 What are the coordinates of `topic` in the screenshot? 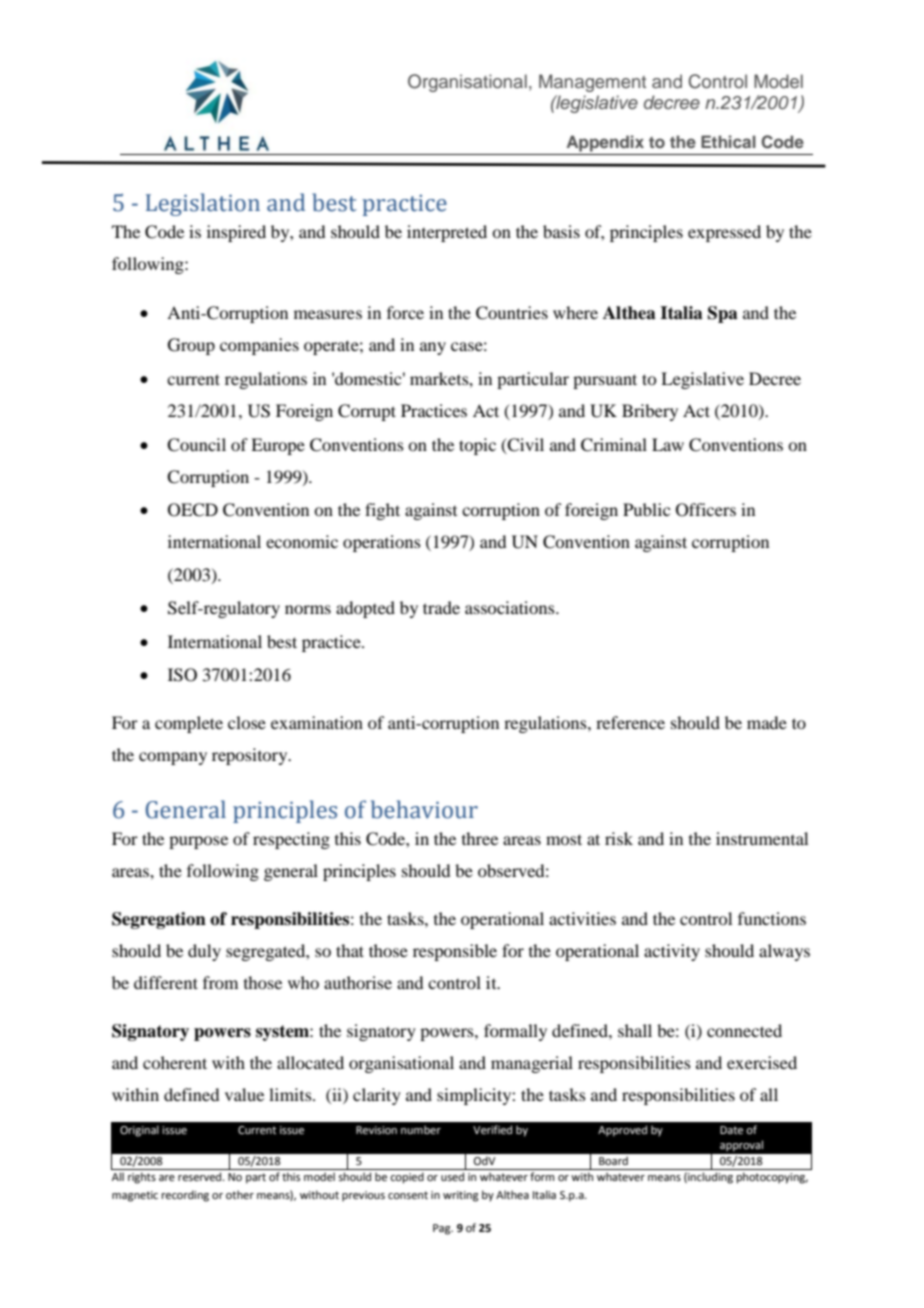 It's located at (477, 446).
